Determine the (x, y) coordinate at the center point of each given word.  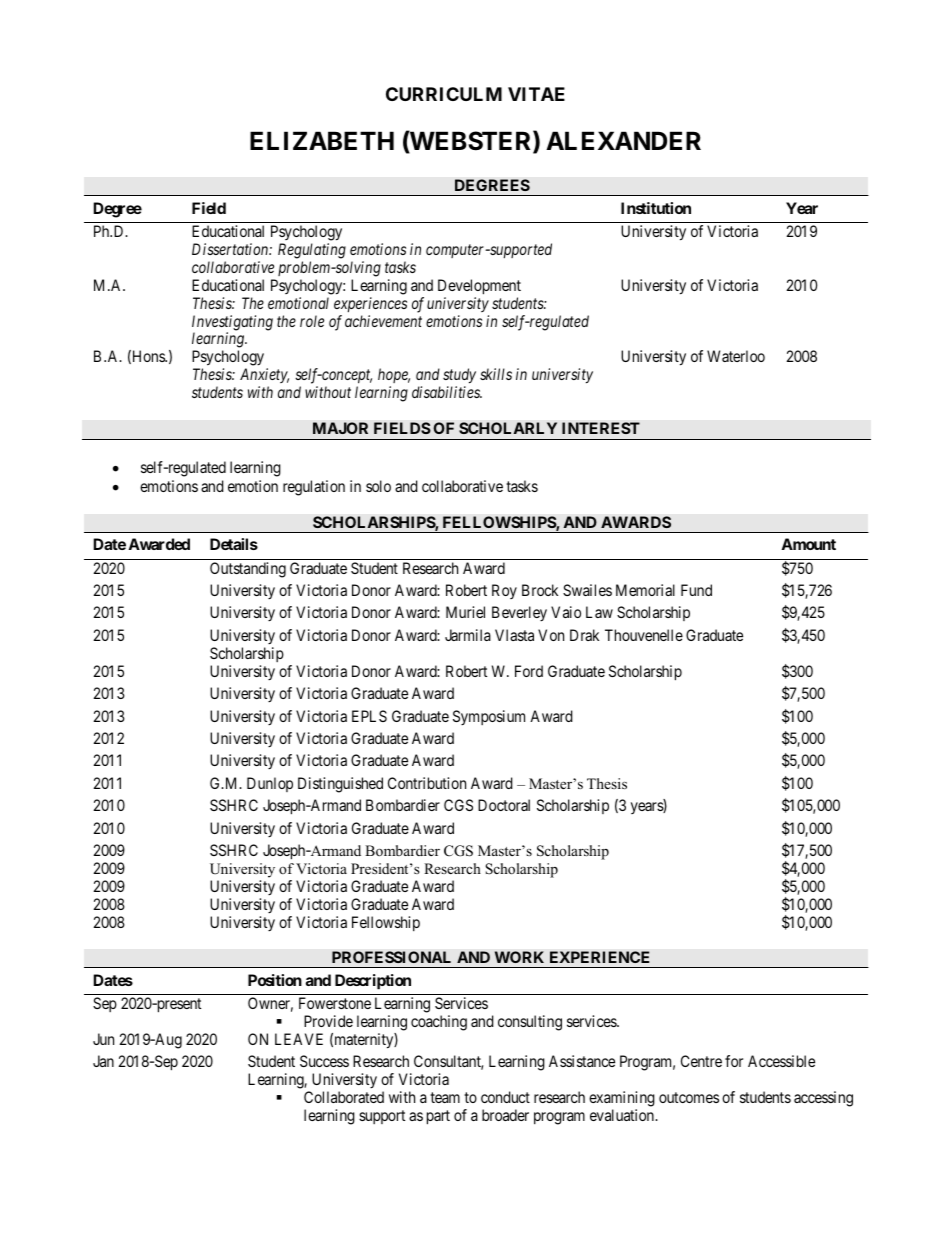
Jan (103, 1061)
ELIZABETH (322, 140)
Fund (696, 590)
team (445, 1097)
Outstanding (248, 570)
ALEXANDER (623, 140)
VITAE (536, 94)
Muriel (465, 612)
